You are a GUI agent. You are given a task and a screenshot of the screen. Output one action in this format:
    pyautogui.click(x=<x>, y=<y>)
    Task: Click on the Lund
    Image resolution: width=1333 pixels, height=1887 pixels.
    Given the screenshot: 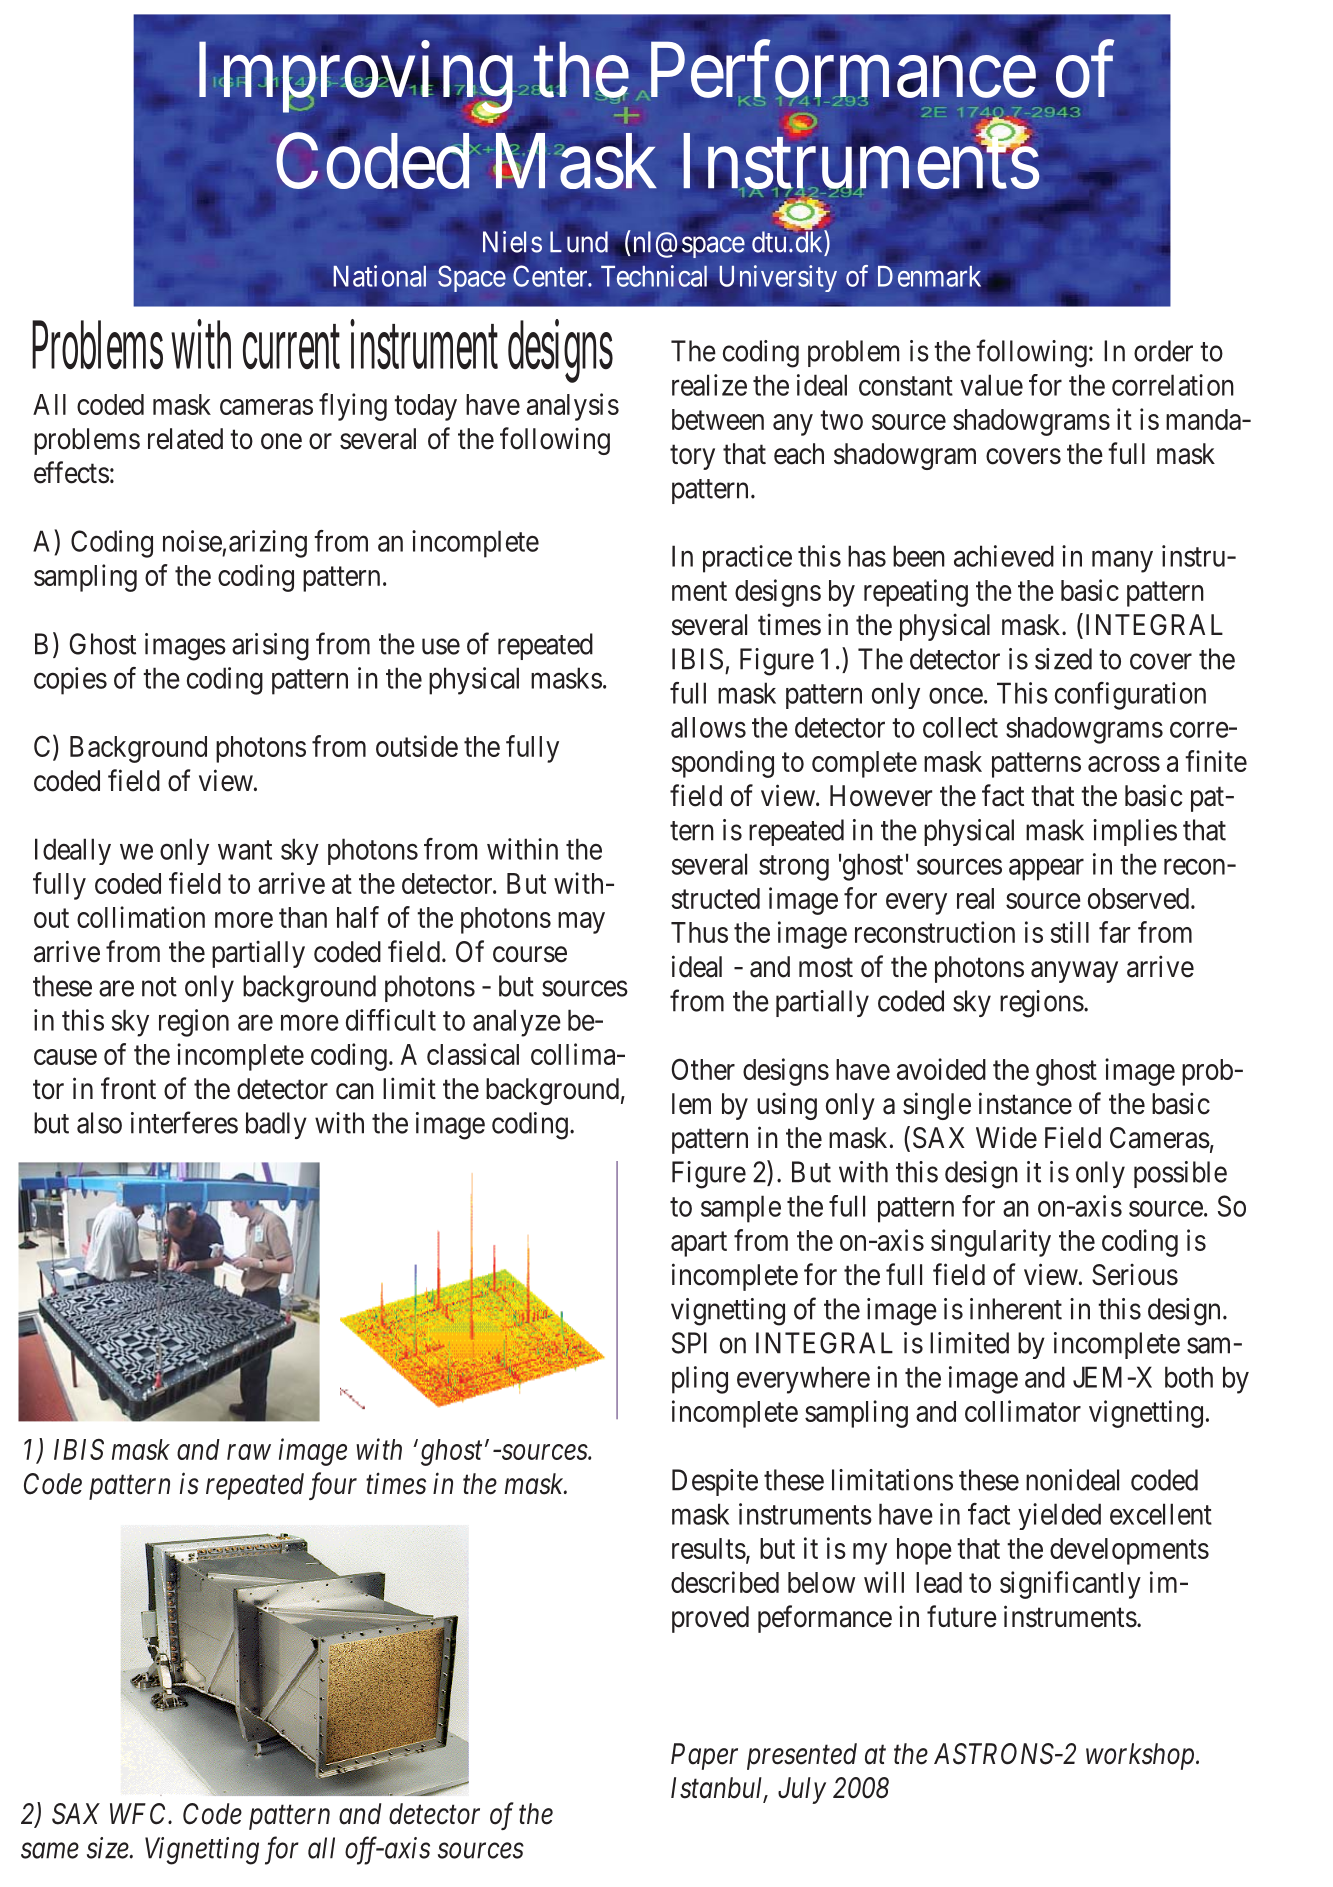 What is the action you would take?
    pyautogui.click(x=579, y=242)
